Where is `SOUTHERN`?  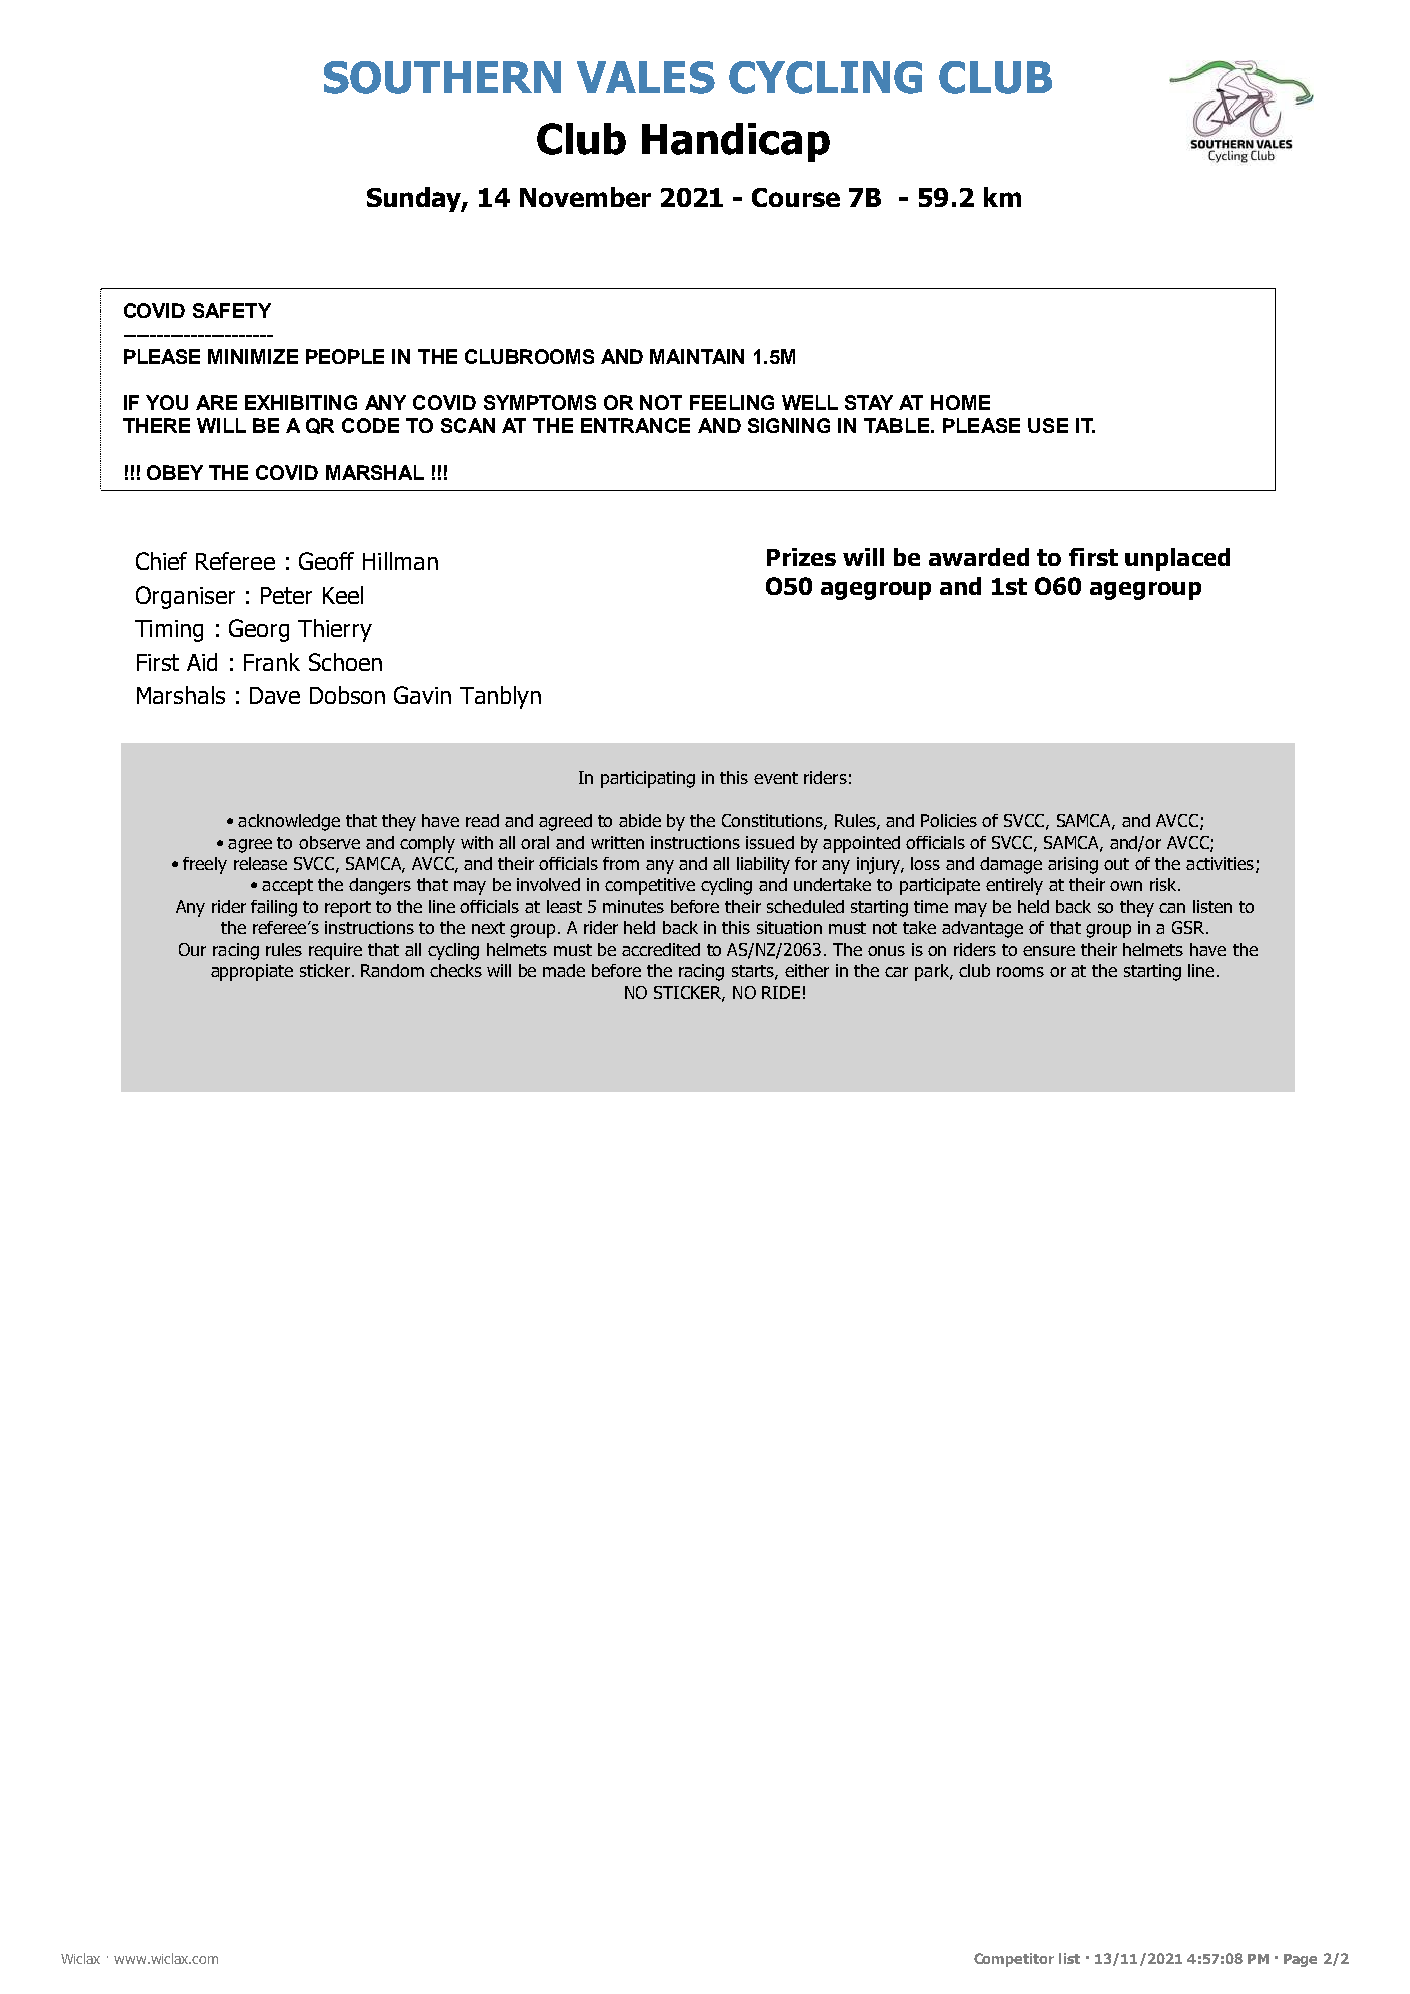 SOUTHERN is located at coordinates (442, 77).
